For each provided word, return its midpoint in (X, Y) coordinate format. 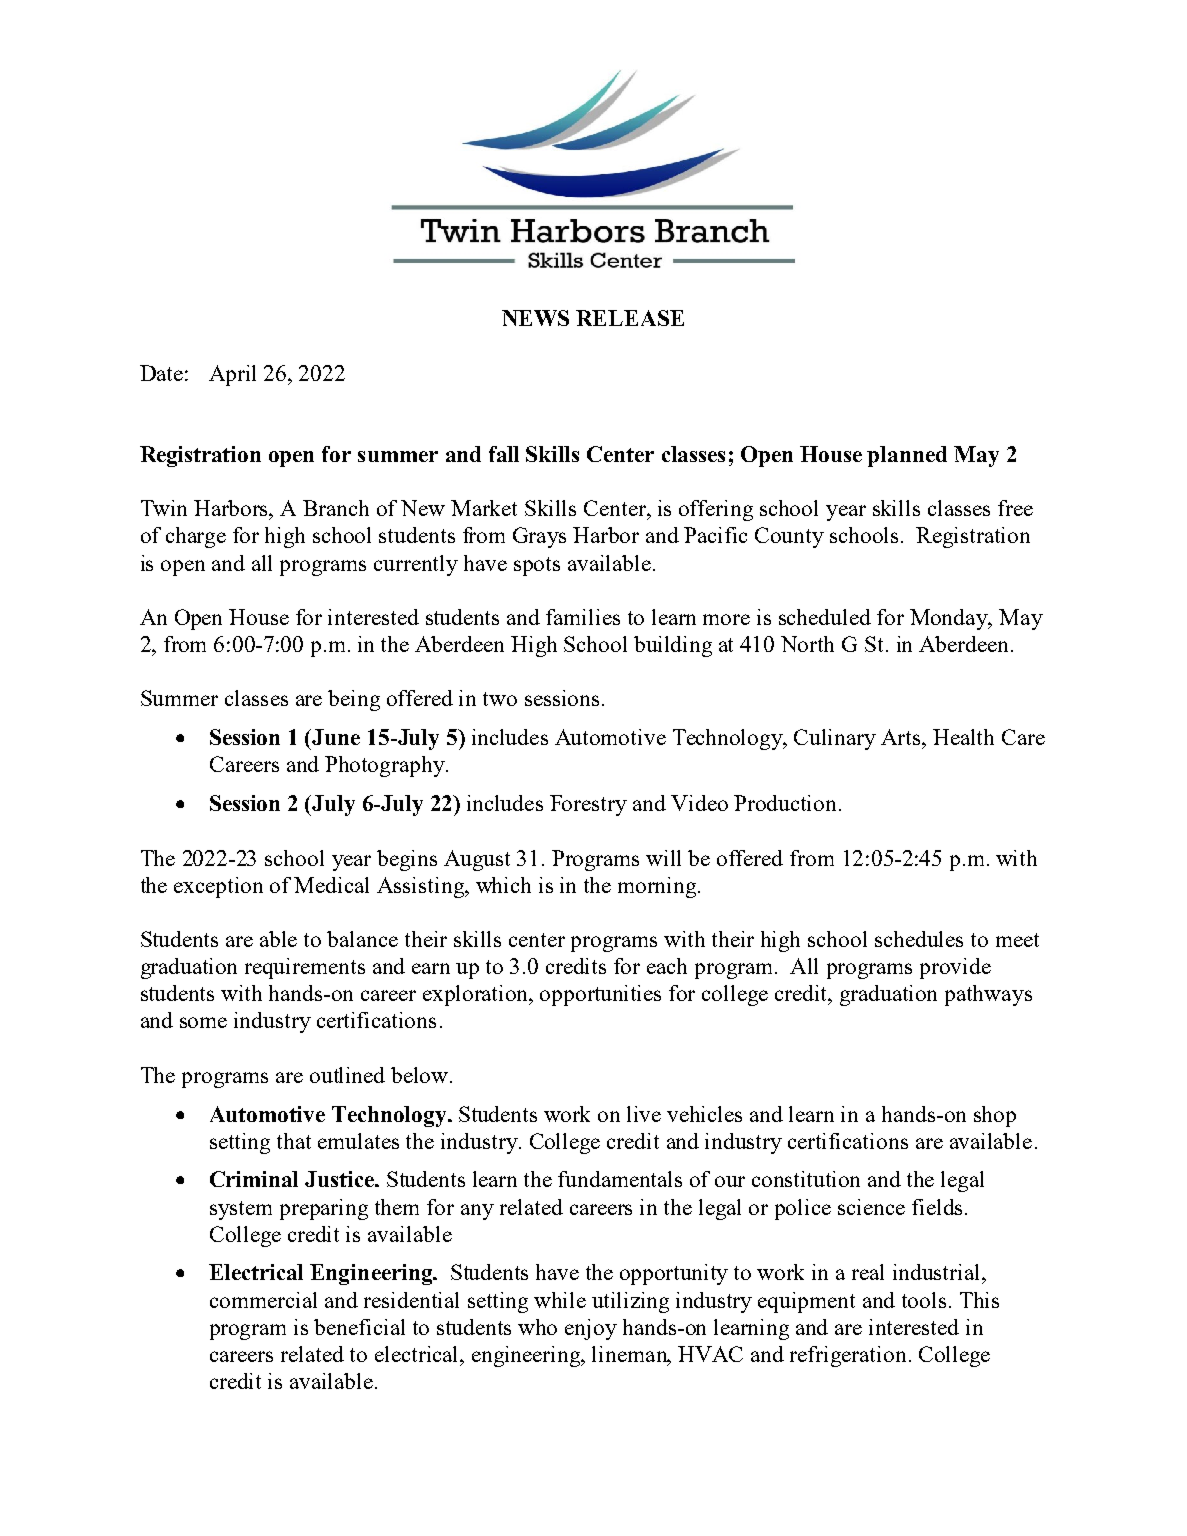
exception (218, 887)
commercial (263, 1300)
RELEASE (630, 318)
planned (907, 456)
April (232, 375)
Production (787, 803)
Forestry (588, 805)
